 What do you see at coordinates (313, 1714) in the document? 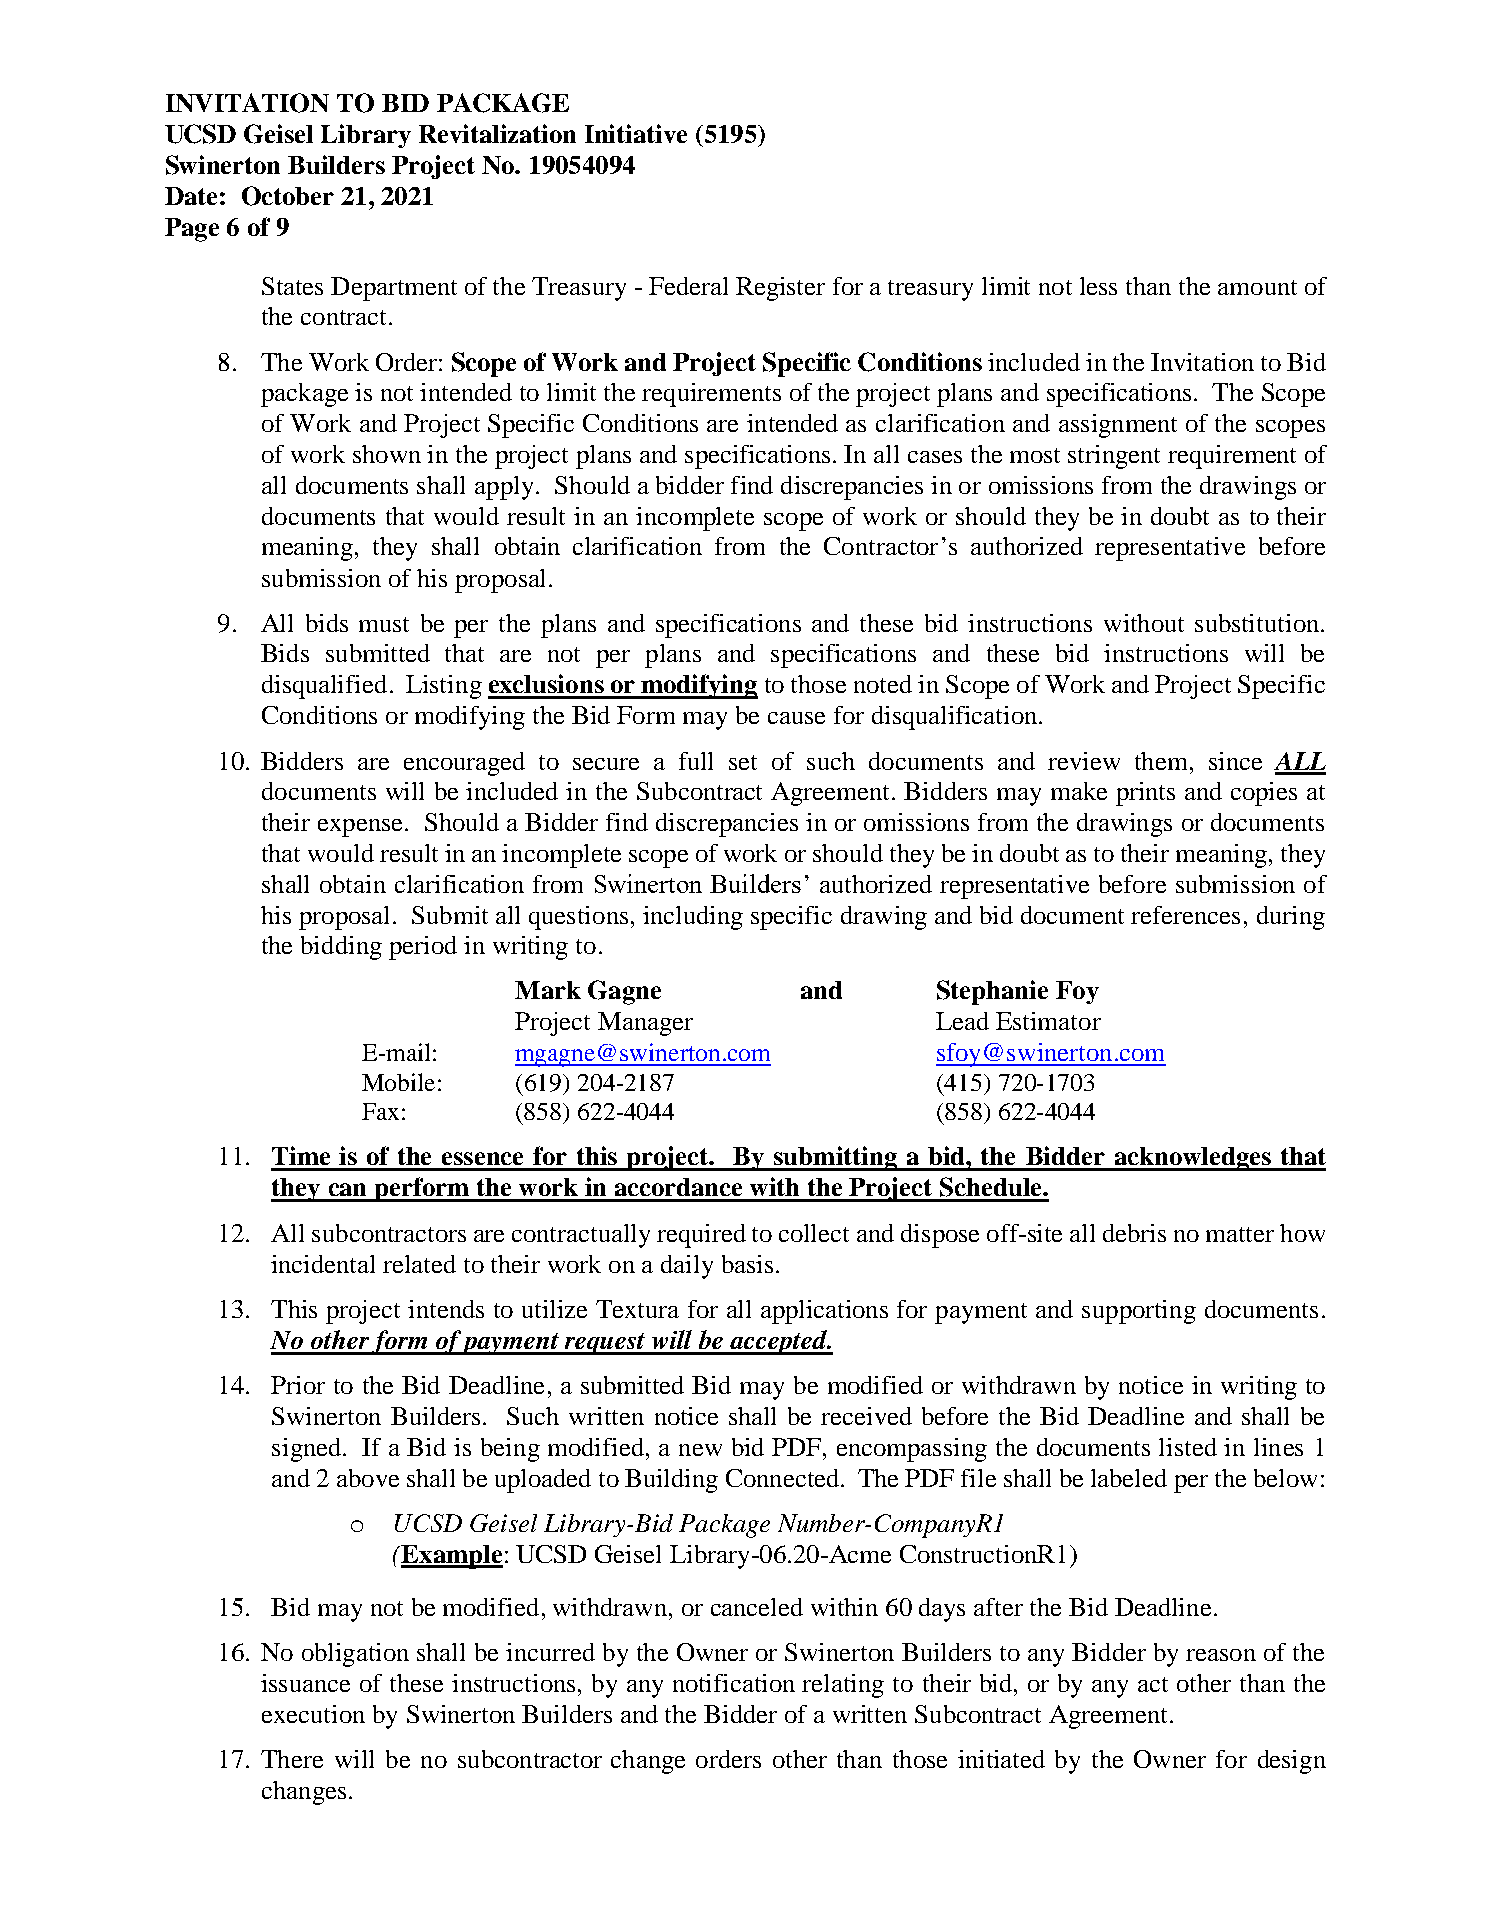
I see `execution` at bounding box center [313, 1714].
